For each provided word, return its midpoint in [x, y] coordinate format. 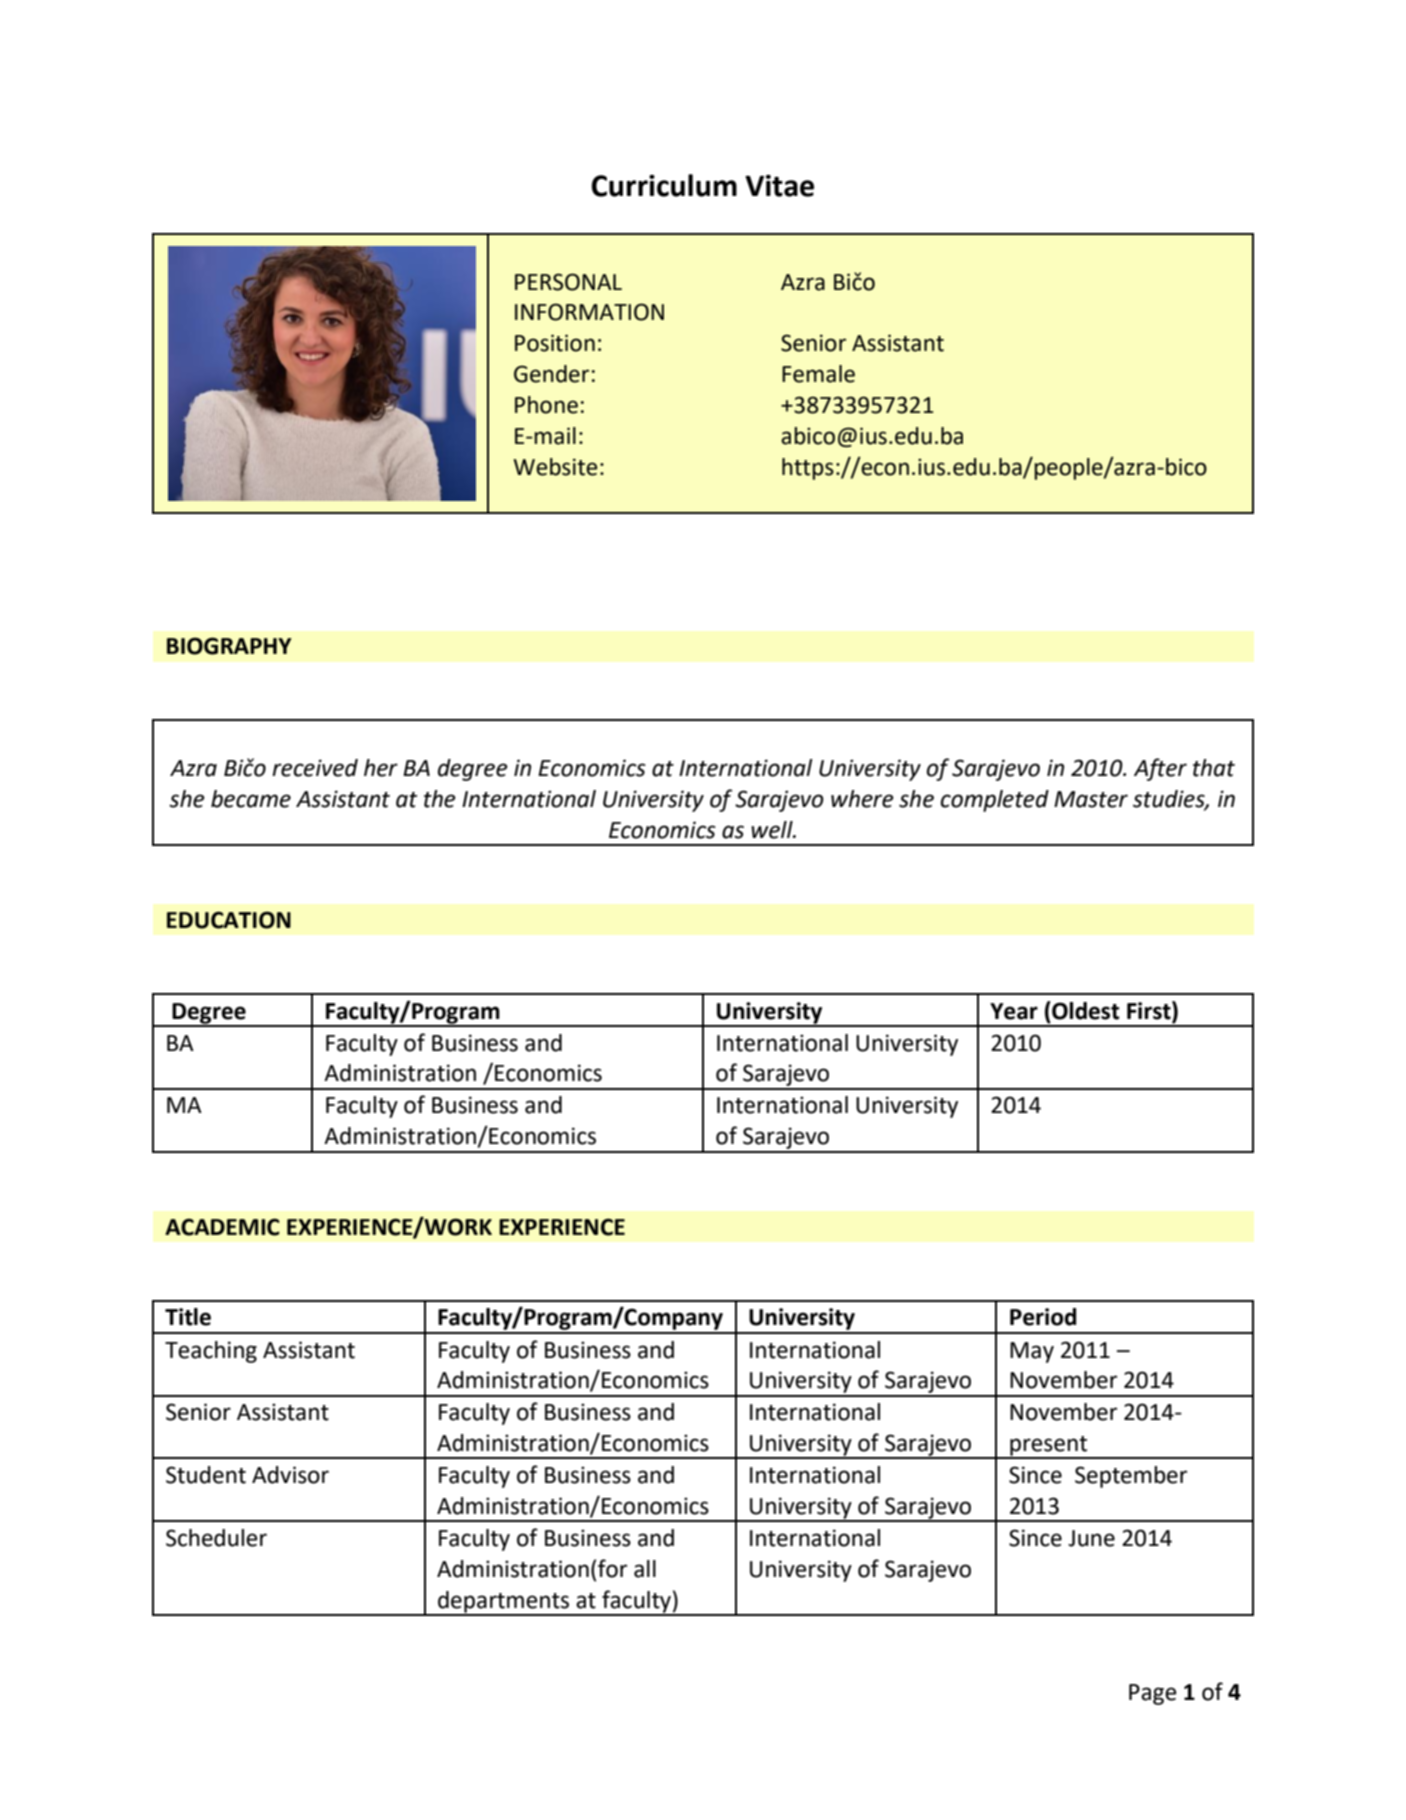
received [315, 768]
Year [1014, 1011]
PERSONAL [568, 282]
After [1160, 769]
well [773, 830]
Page [1152, 1694]
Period [1043, 1317]
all [645, 1569]
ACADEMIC [222, 1227]
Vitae [779, 186]
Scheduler [216, 1538]
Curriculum [664, 185]
